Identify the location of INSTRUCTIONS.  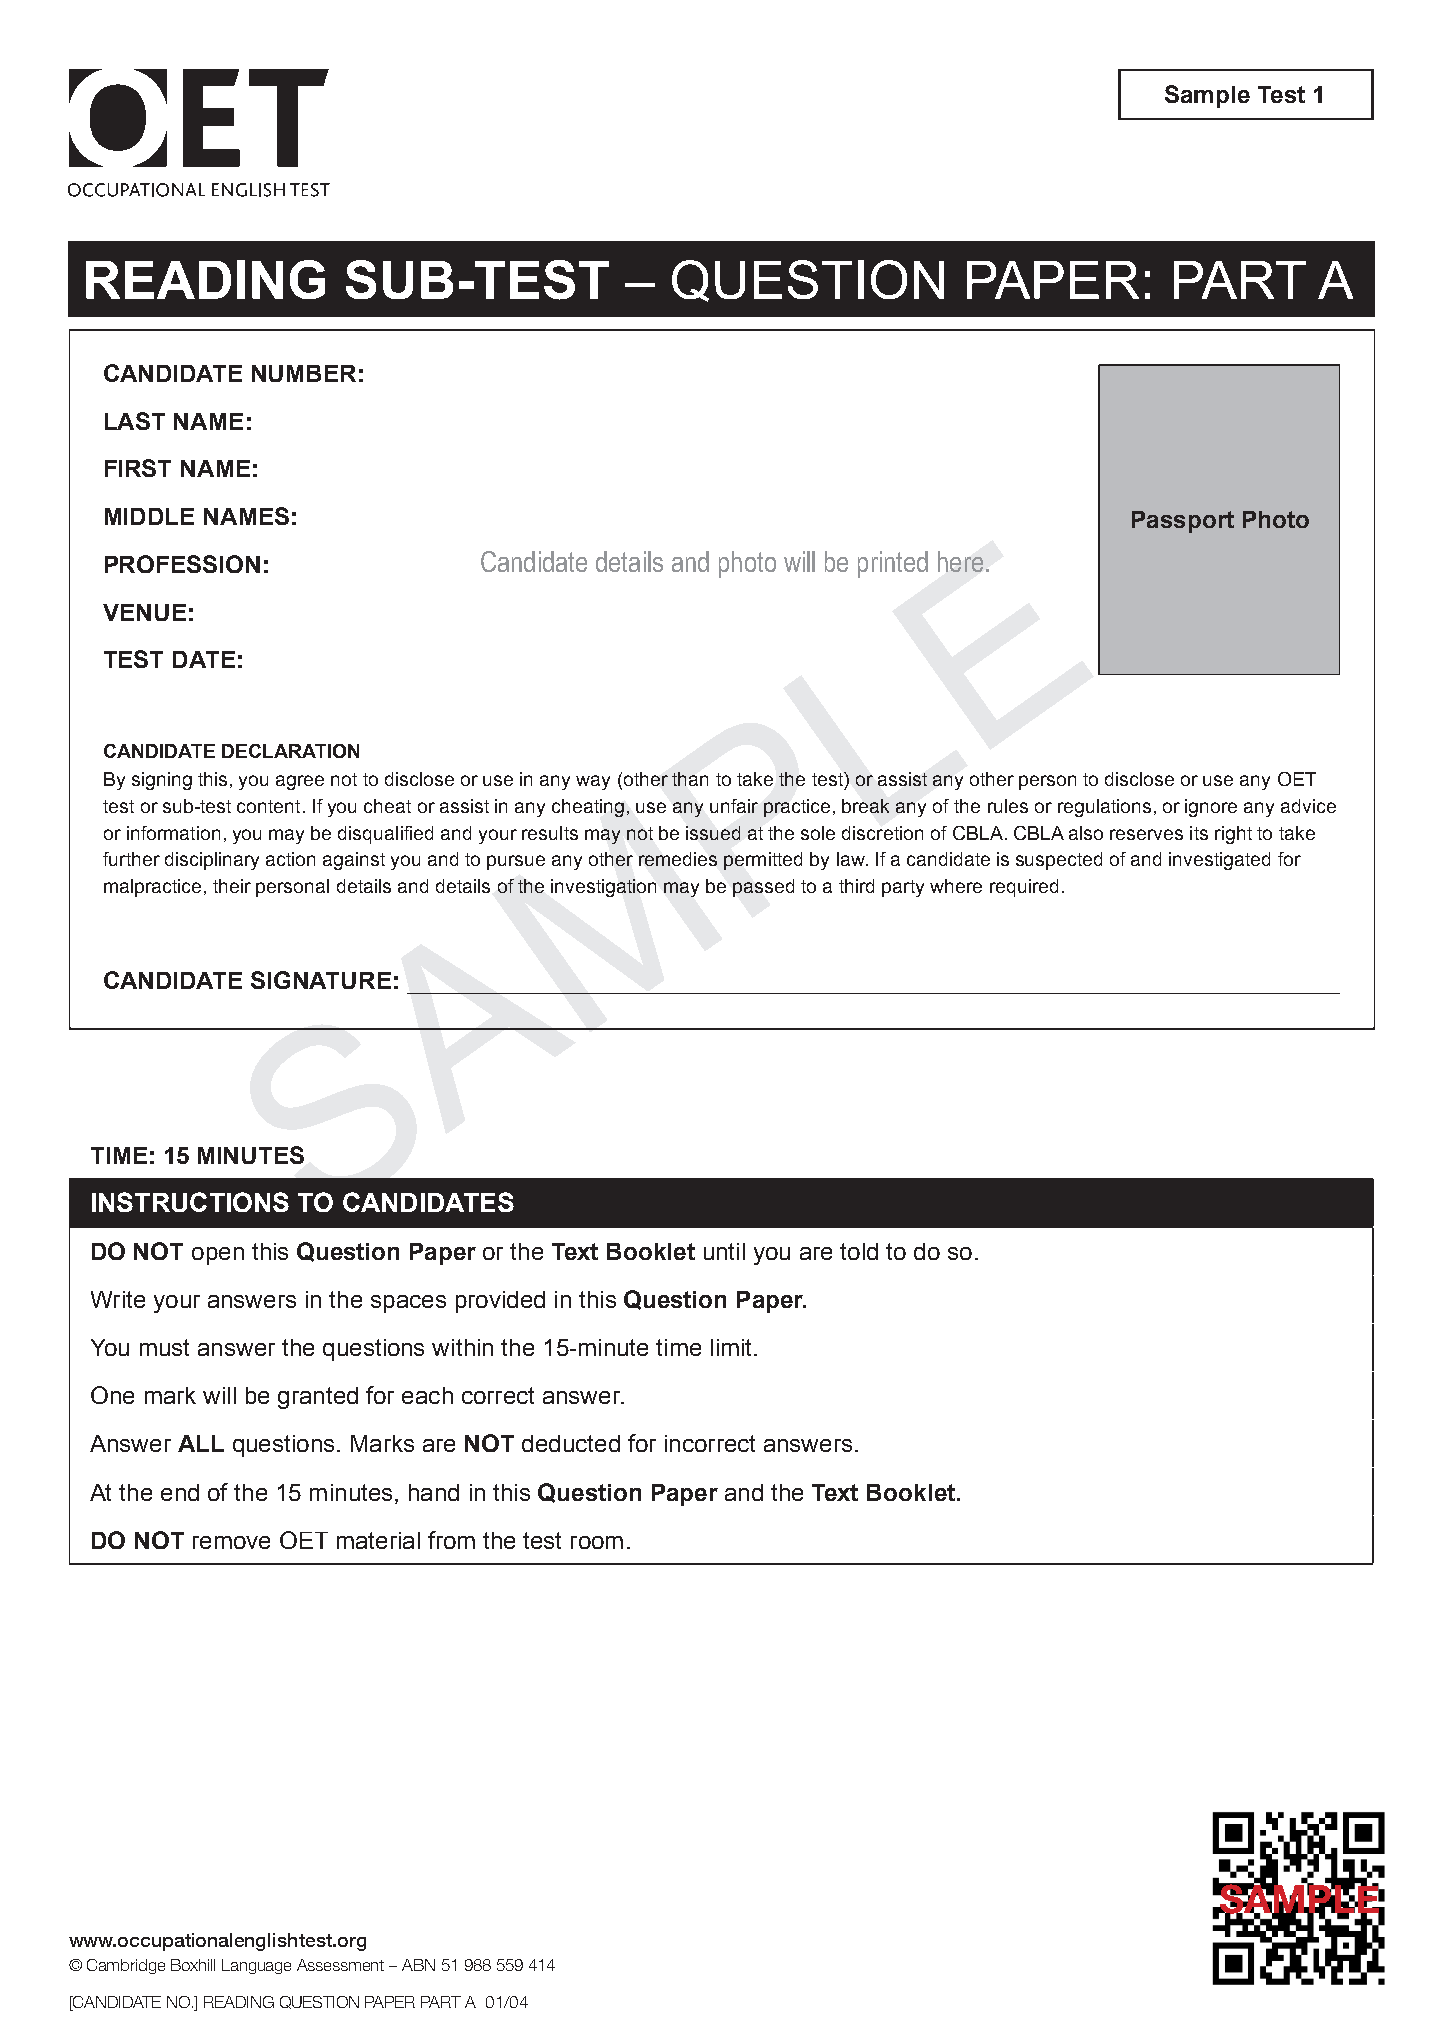
(190, 1202).
